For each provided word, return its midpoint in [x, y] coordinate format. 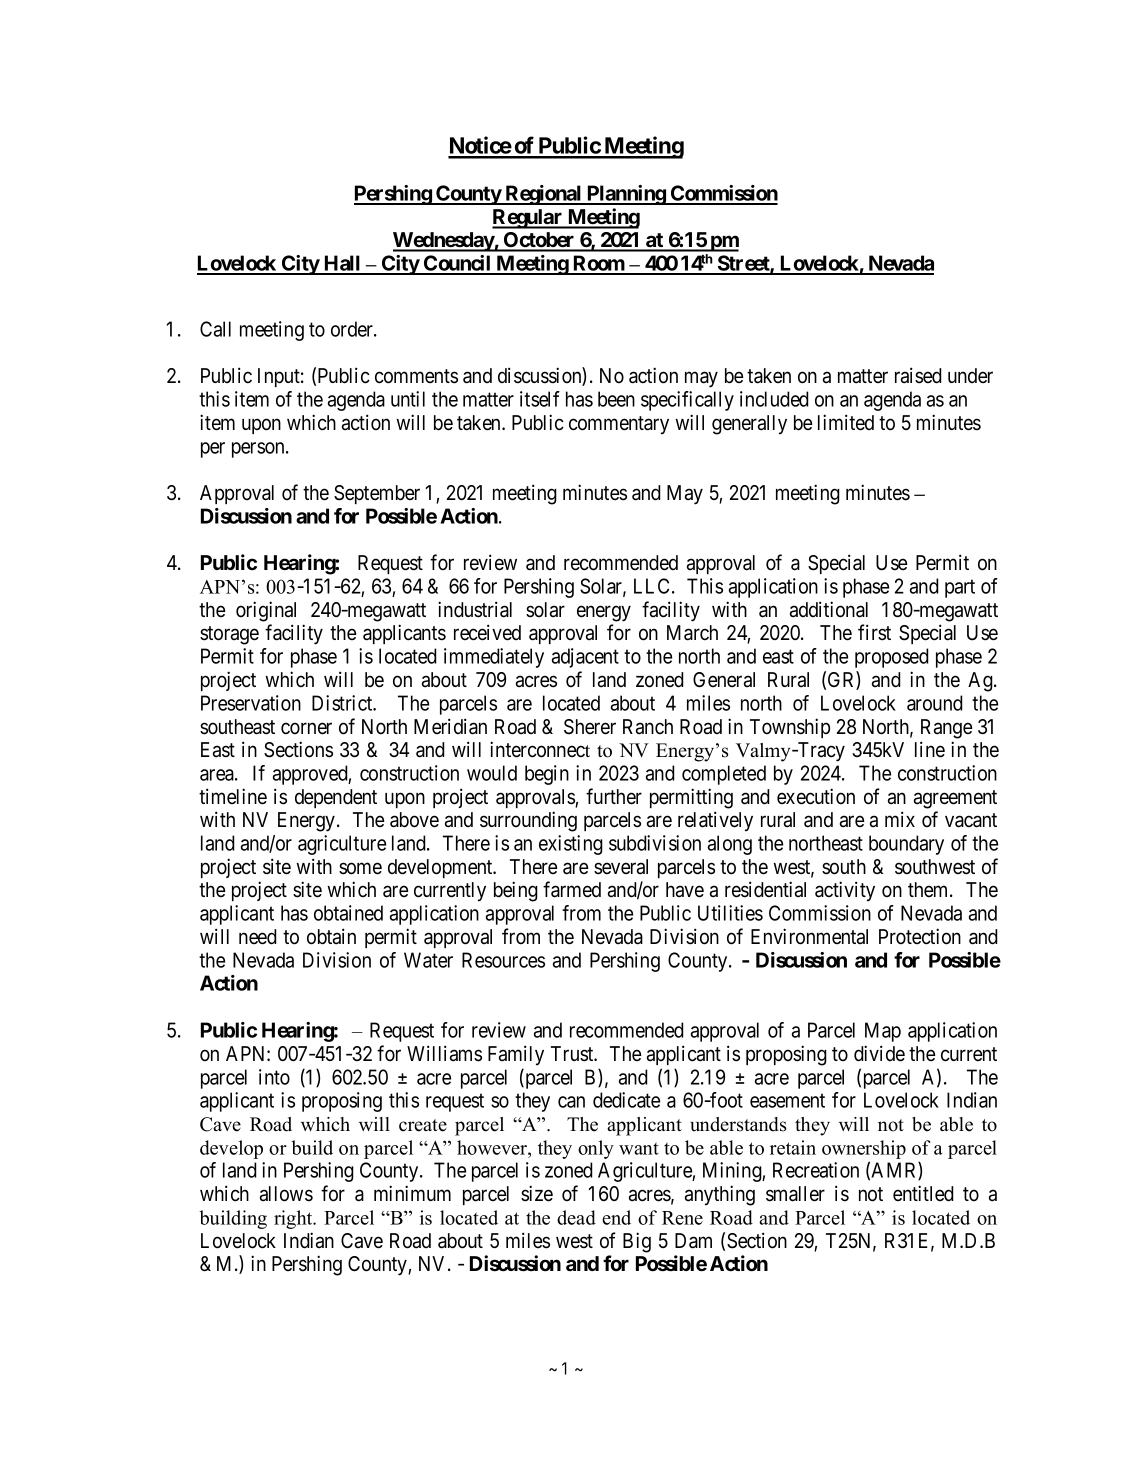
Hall [342, 264]
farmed [572, 889]
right [294, 1219]
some [360, 868]
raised [918, 375]
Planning [626, 195]
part [960, 588]
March [692, 633]
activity [845, 891]
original [266, 611]
